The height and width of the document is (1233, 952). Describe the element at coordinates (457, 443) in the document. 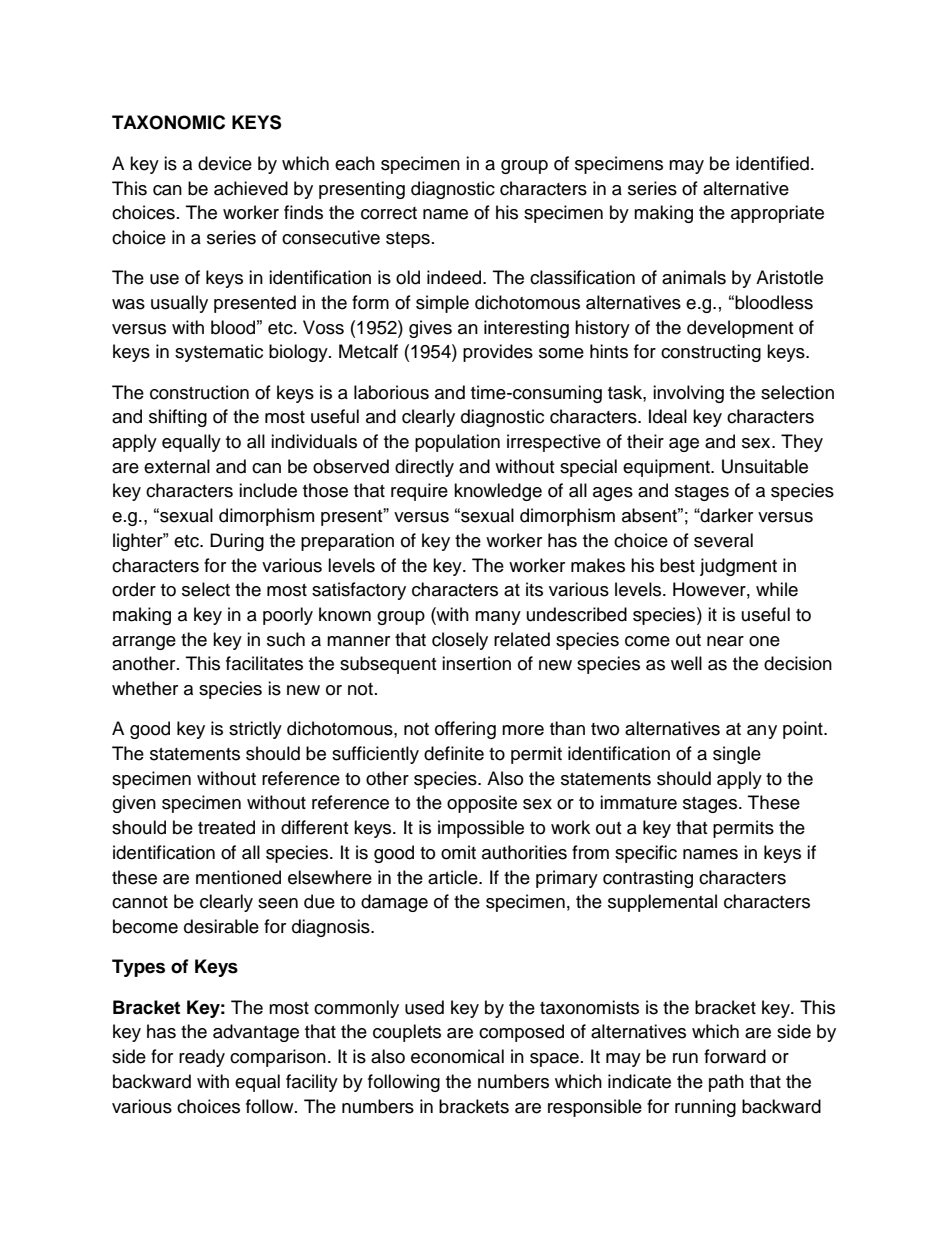

I see `population` at that location.
